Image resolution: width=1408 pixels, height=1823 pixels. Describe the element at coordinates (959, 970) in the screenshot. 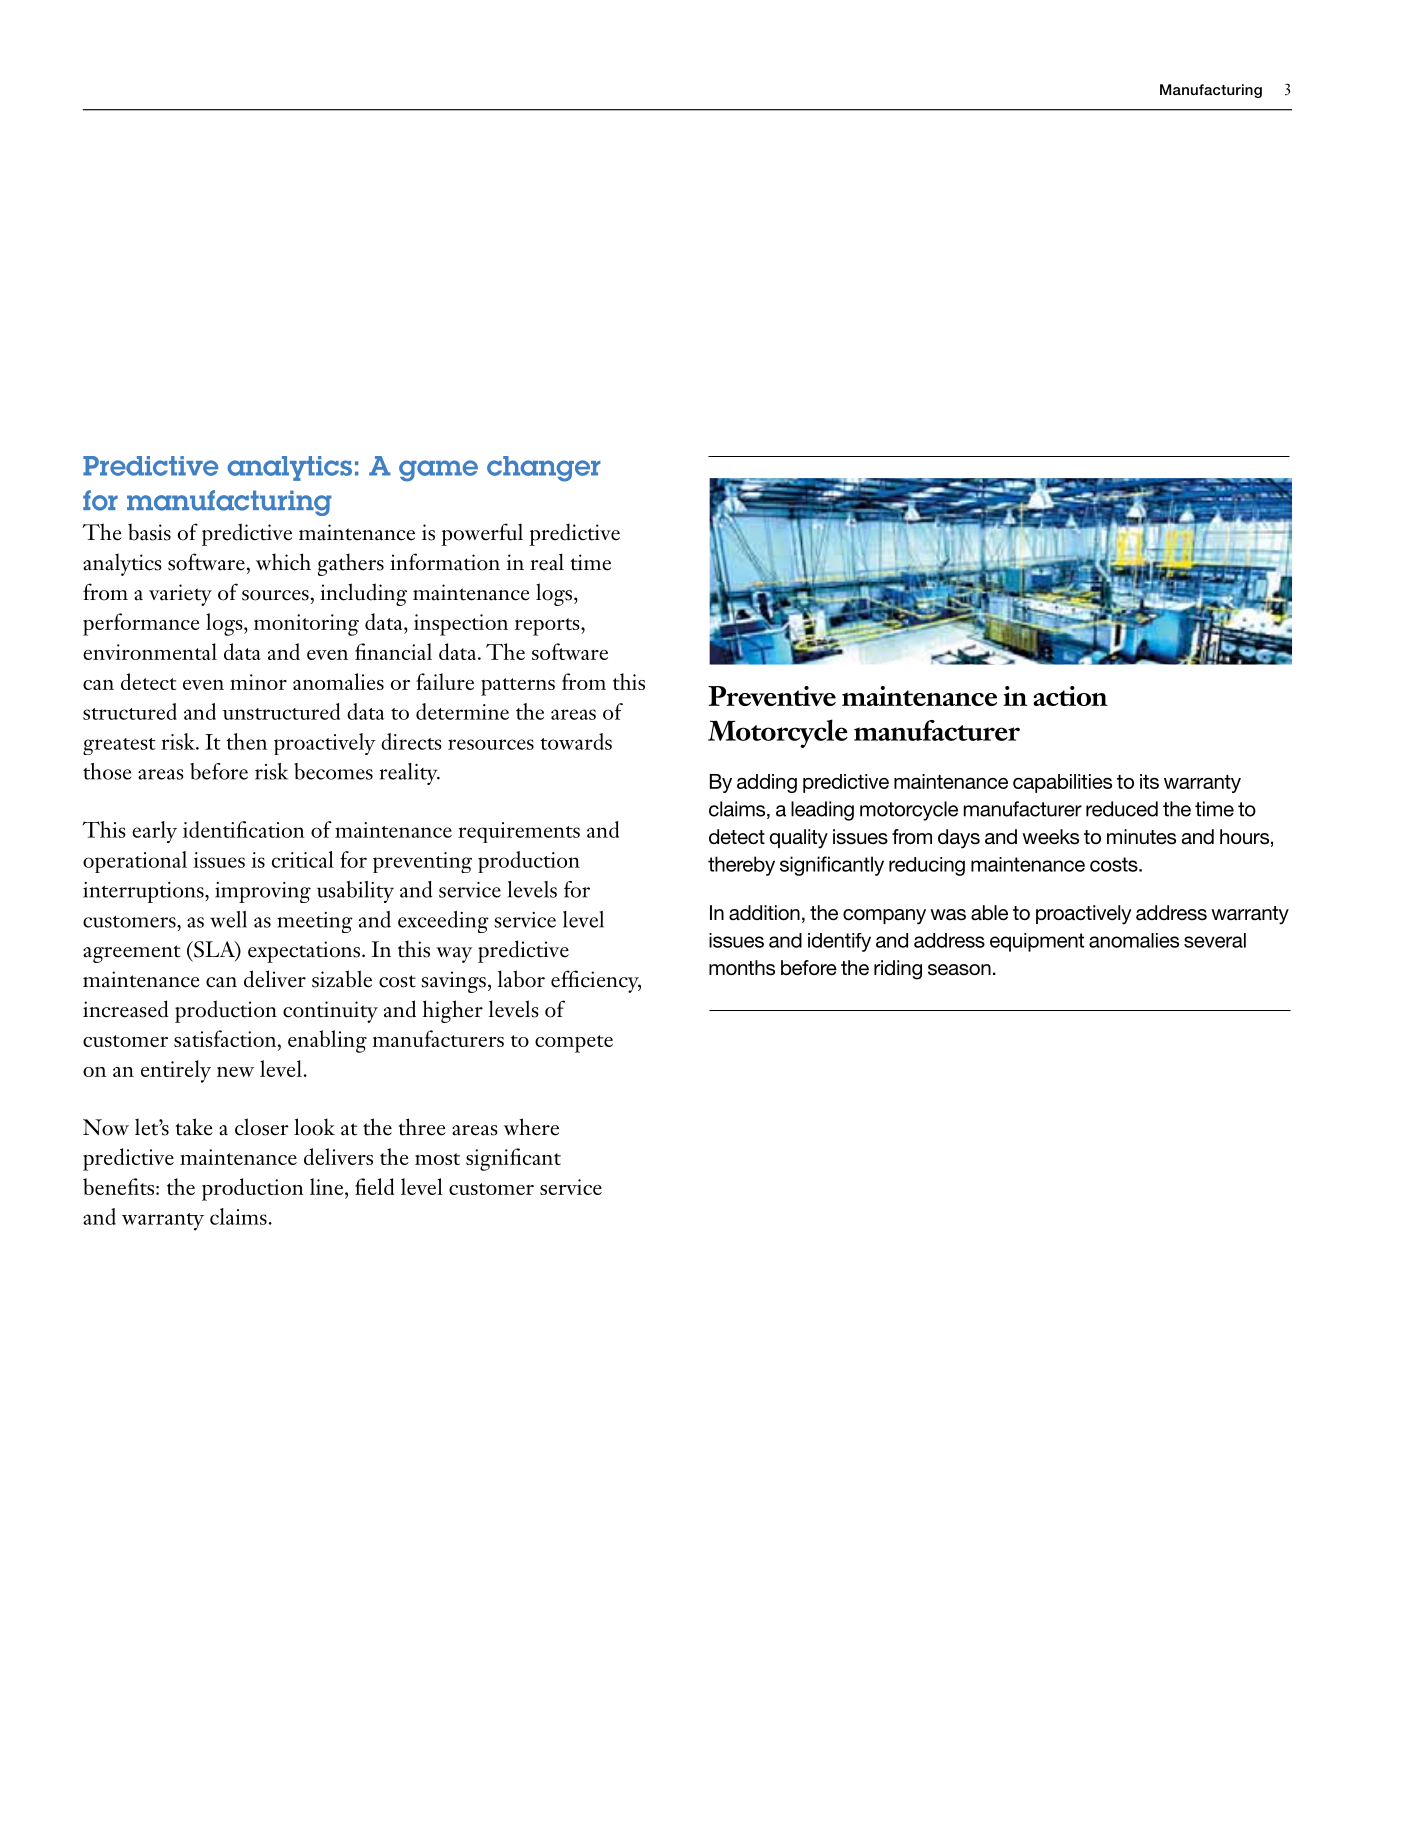

I see `season` at that location.
